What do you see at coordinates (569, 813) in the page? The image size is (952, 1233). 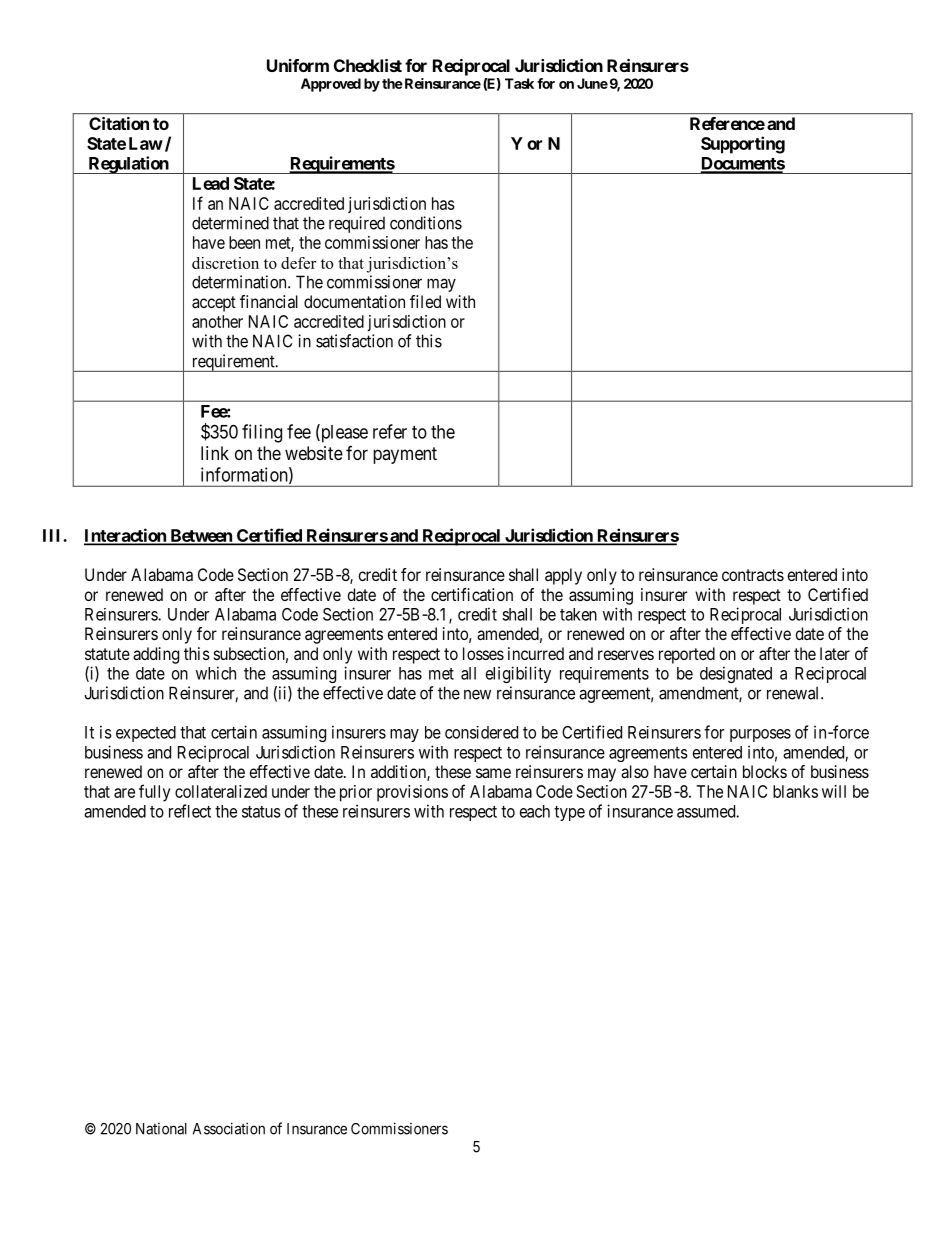 I see `type` at bounding box center [569, 813].
